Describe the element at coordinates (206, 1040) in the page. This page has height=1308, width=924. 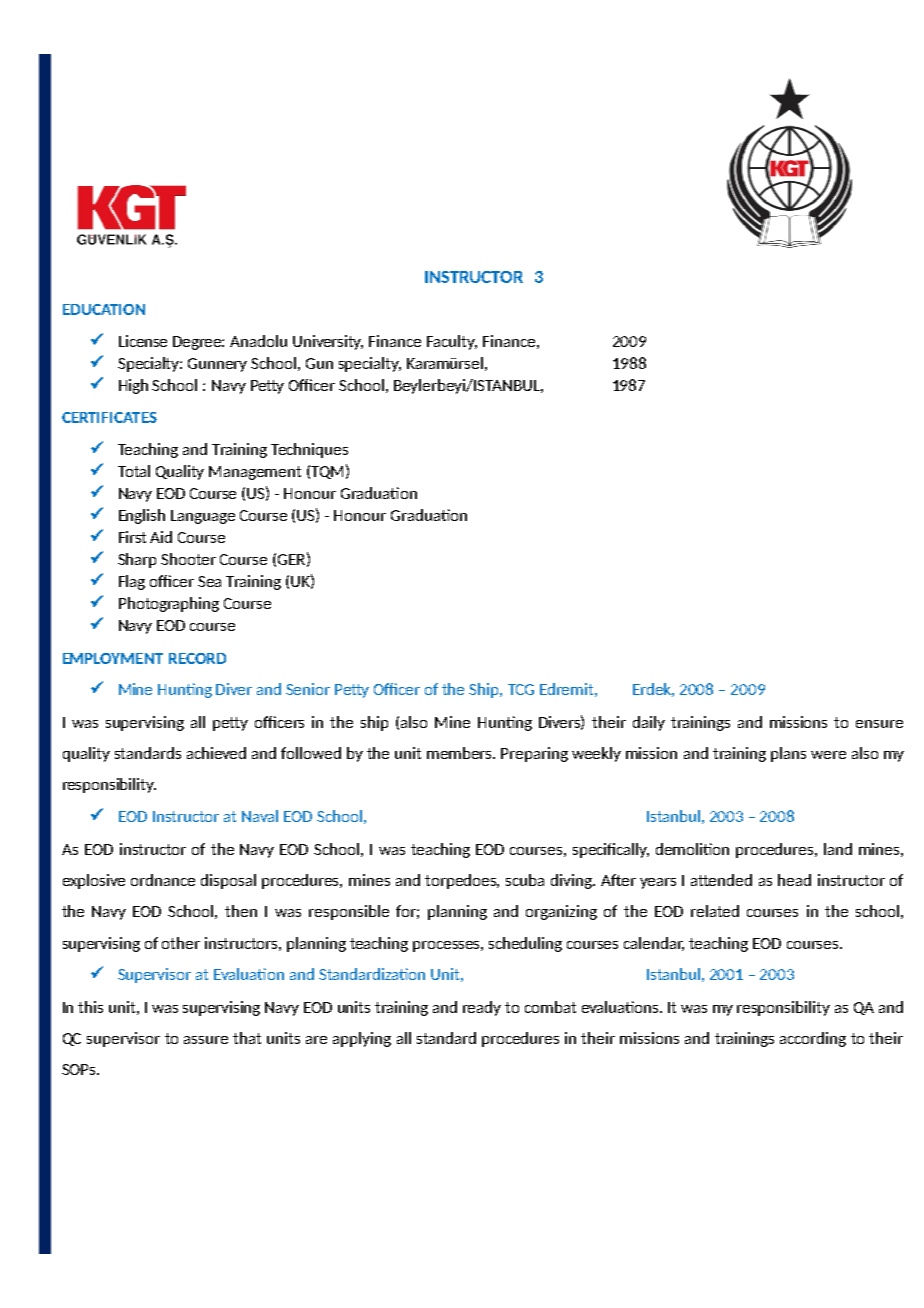
I see `assure` at that location.
